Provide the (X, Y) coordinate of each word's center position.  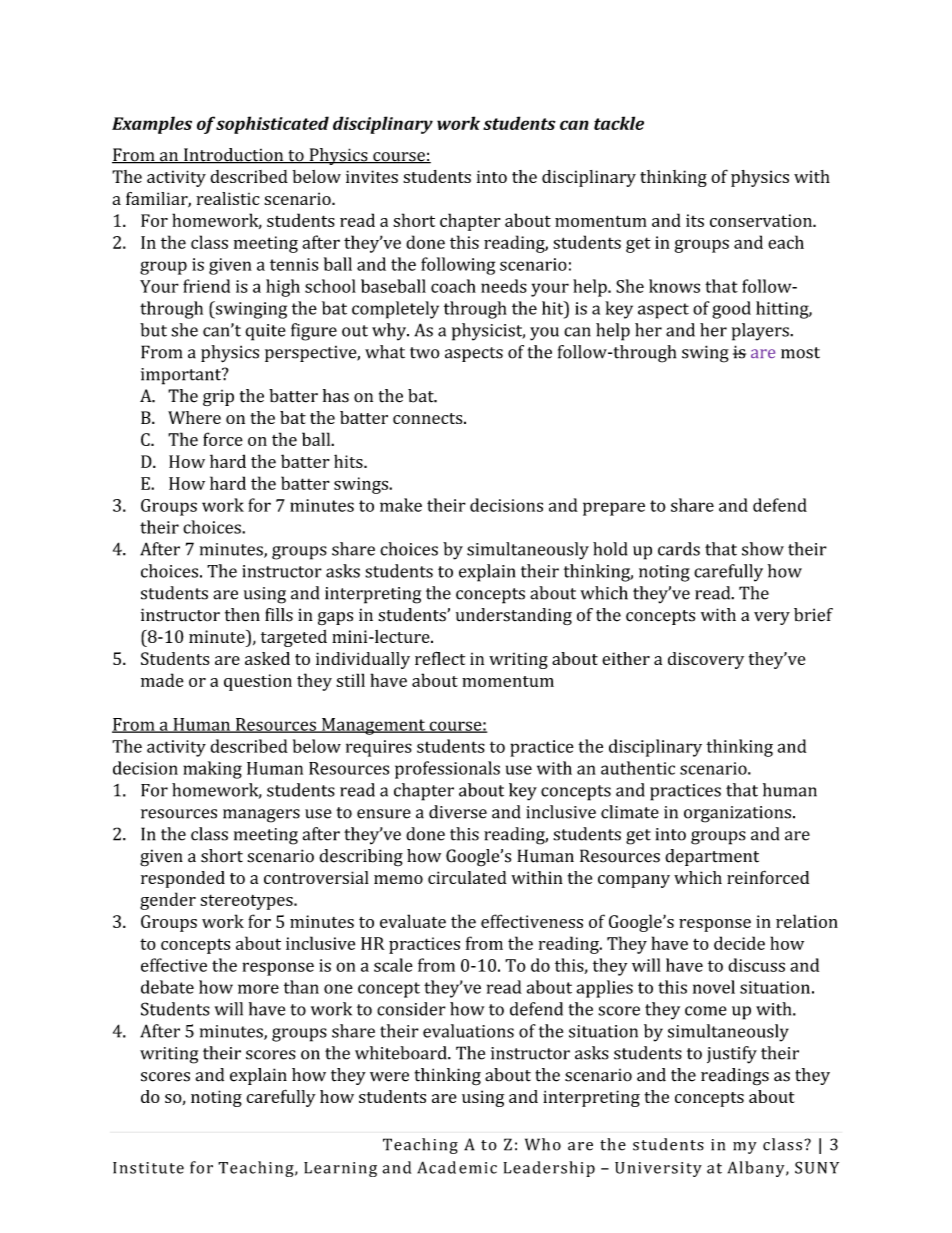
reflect (440, 658)
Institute (148, 1168)
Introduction (234, 156)
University (658, 1169)
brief (813, 615)
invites (372, 176)
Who (543, 1144)
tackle (619, 123)
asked (267, 658)
